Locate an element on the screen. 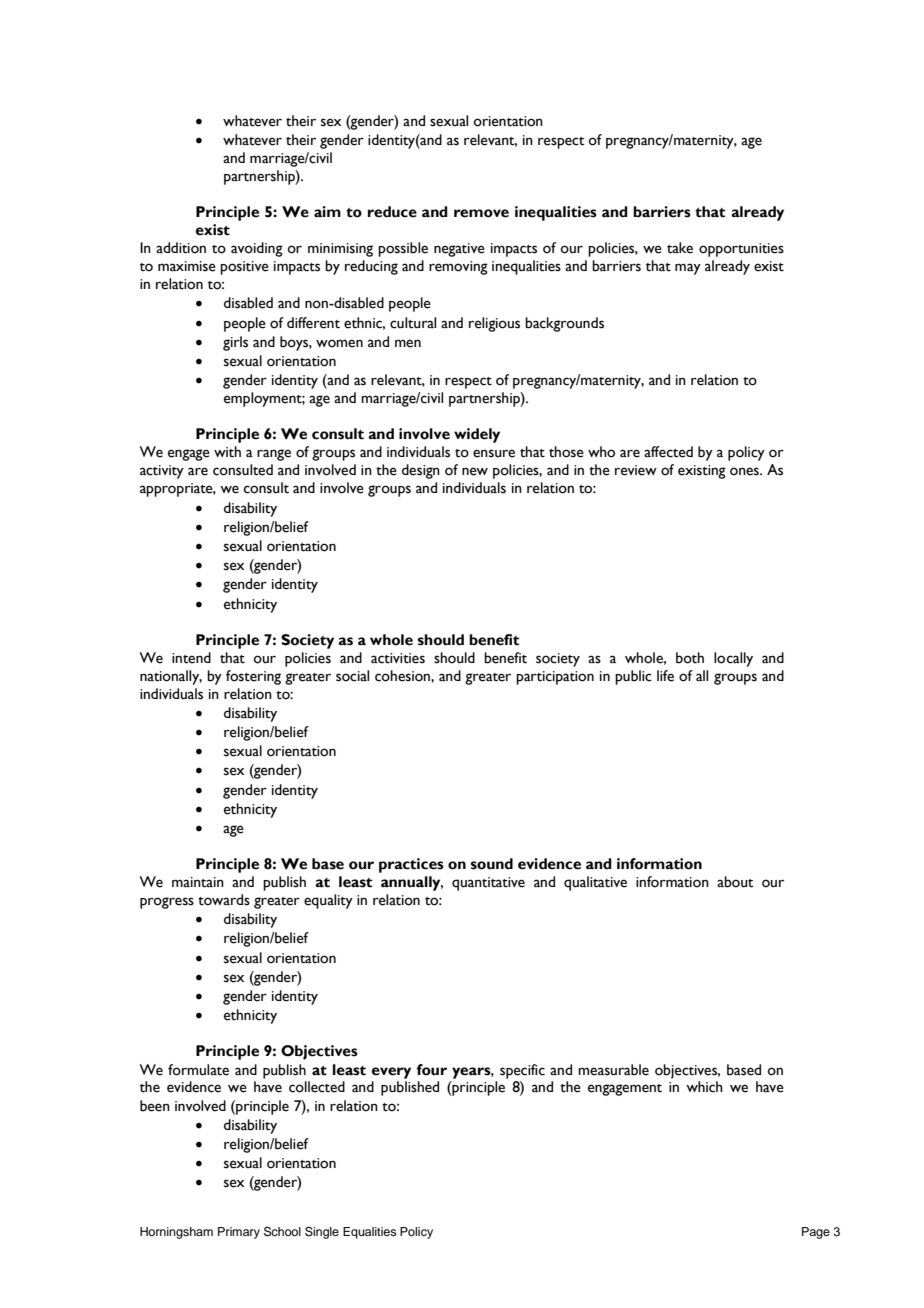 The height and width of the screenshot is (1308, 924). Single is located at coordinates (322, 1233).
